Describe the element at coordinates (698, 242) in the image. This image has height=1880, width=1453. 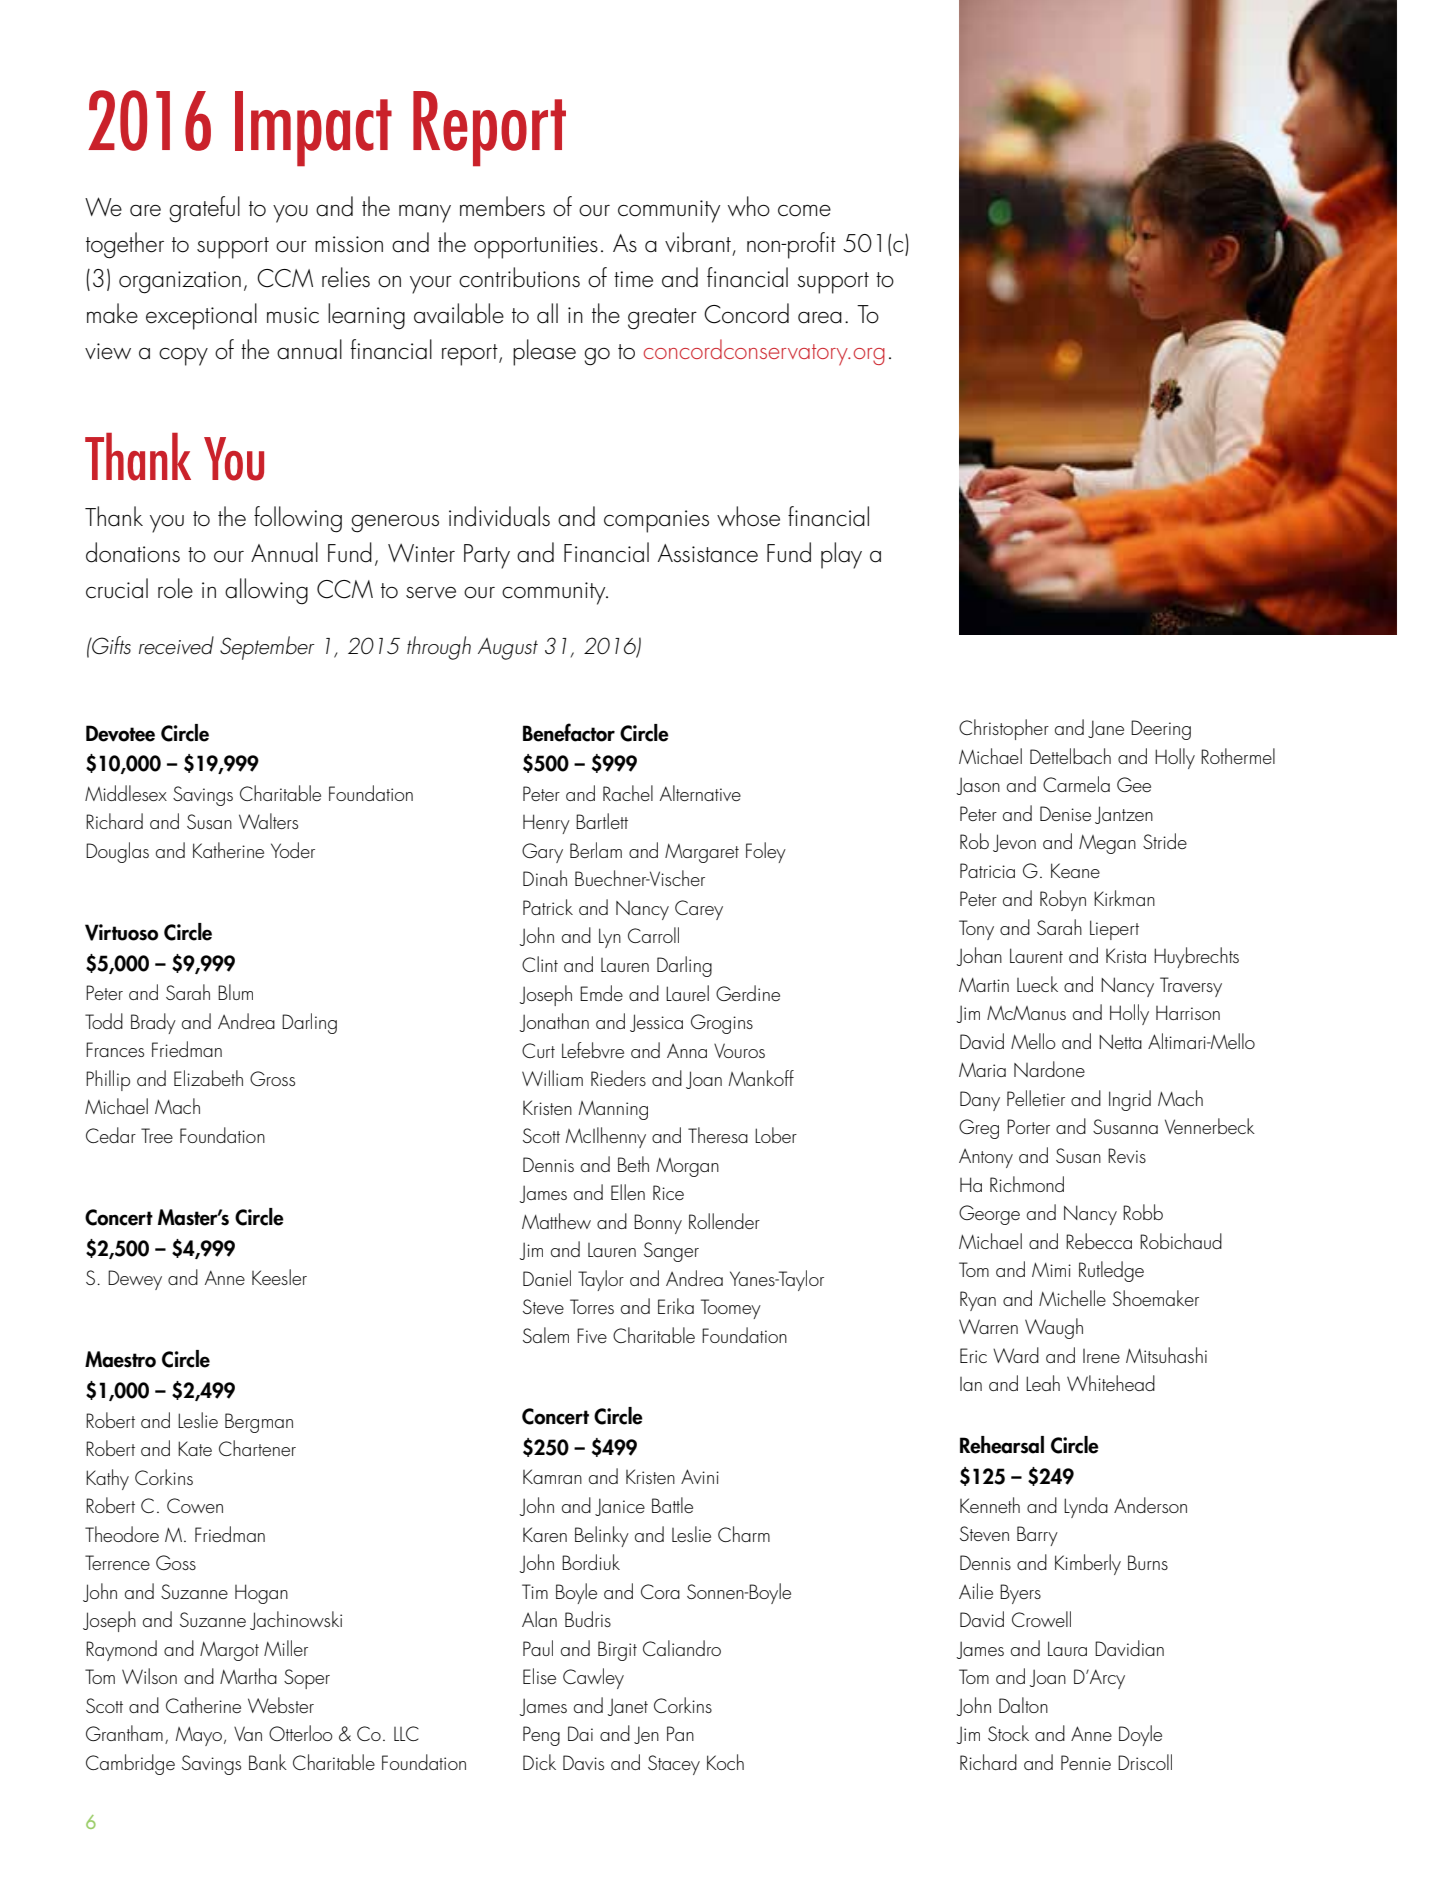
I see `vibrant` at that location.
